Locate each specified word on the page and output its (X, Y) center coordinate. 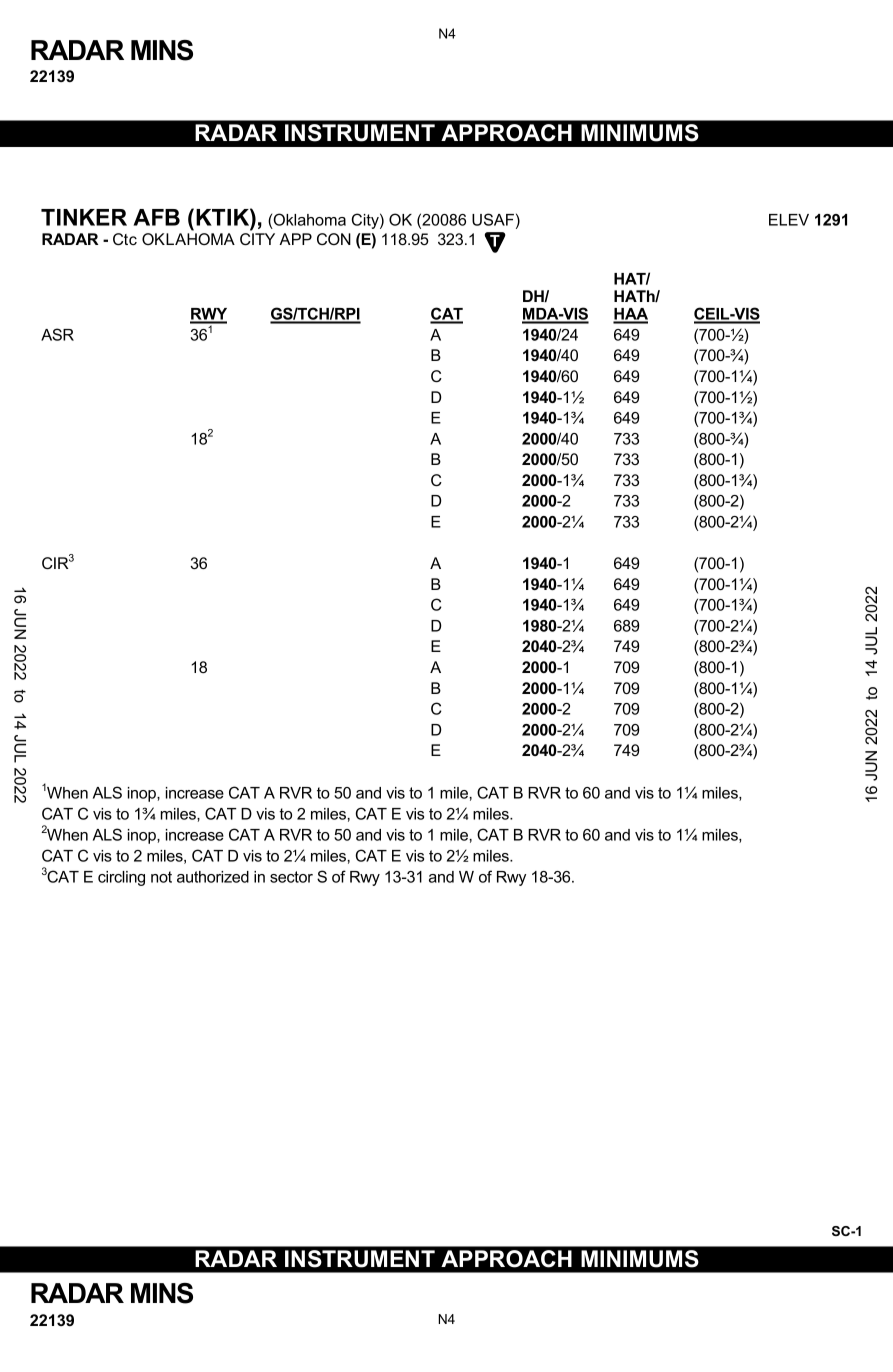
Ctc (125, 239)
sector (291, 877)
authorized (213, 877)
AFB (156, 217)
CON (334, 239)
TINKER (84, 217)
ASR (57, 334)
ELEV (789, 220)
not (161, 877)
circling (121, 878)
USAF (493, 219)
